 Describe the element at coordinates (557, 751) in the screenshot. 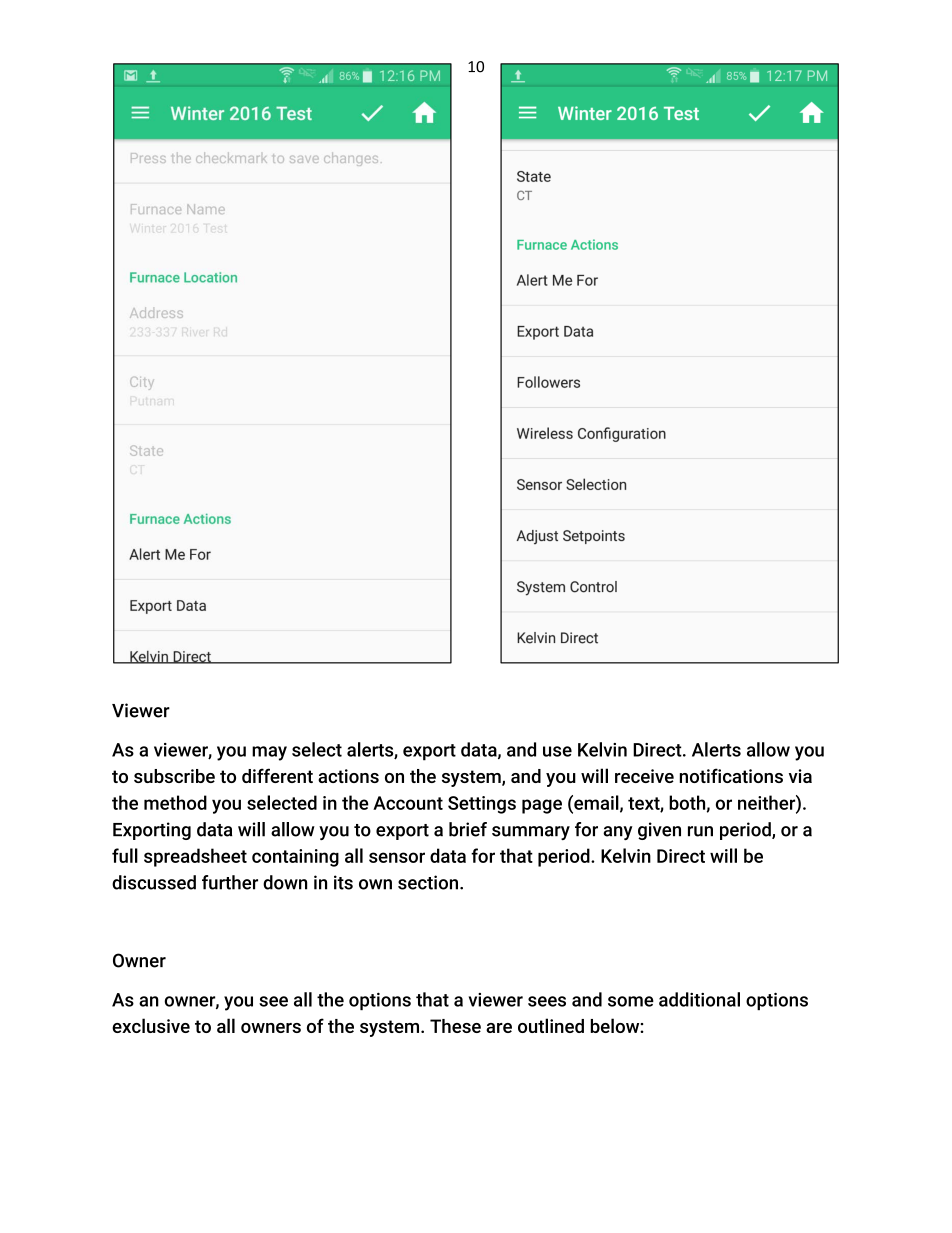

I see `use` at that location.
